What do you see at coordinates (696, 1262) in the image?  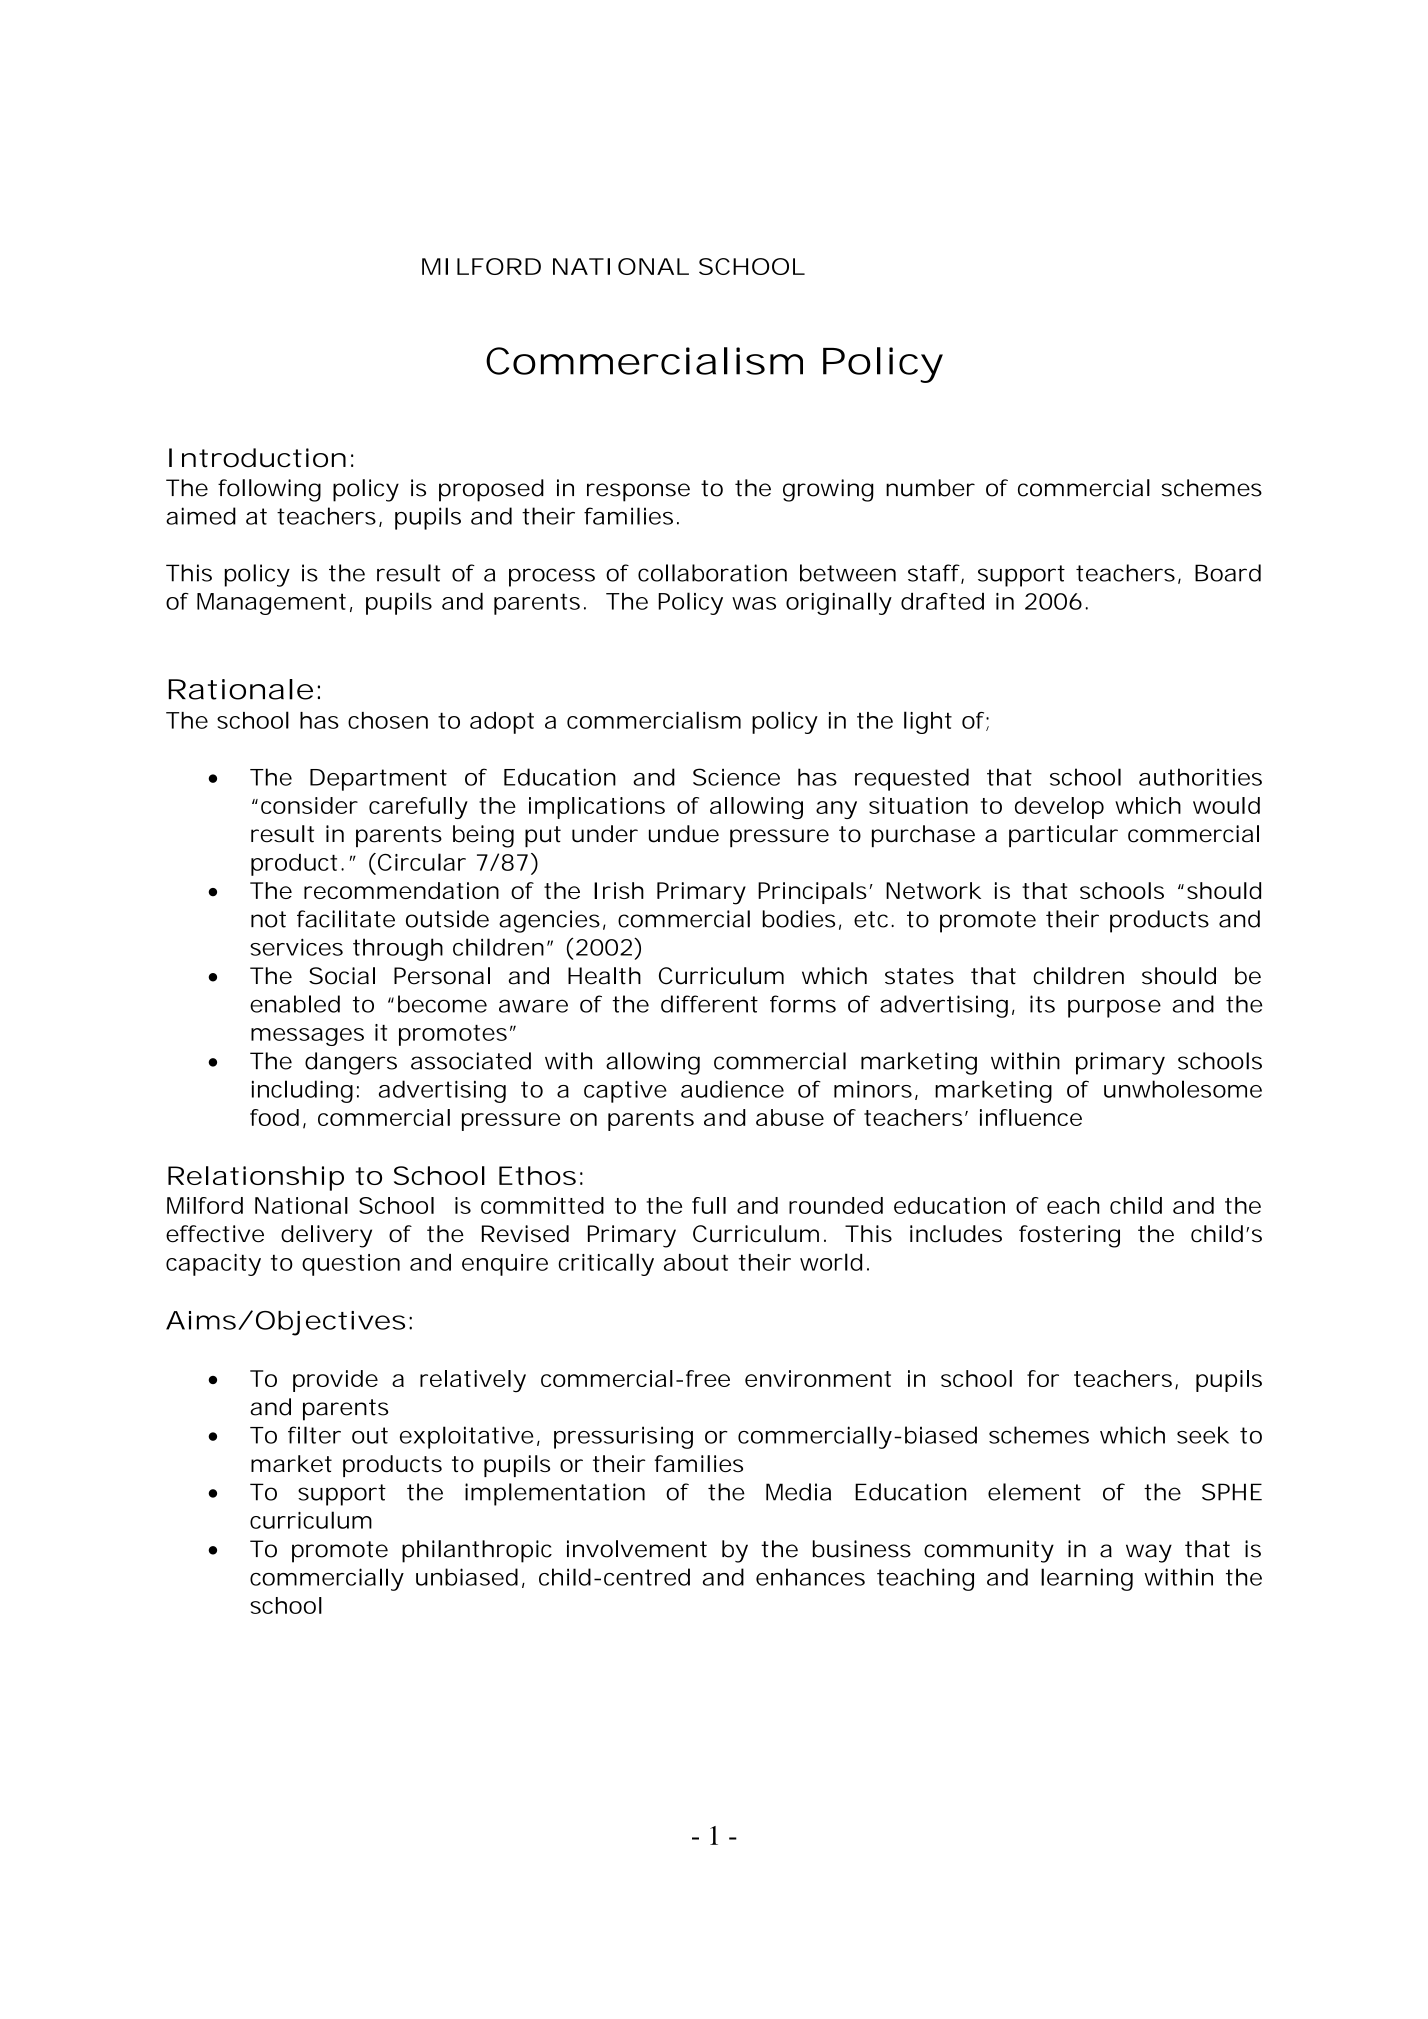 I see `about` at bounding box center [696, 1262].
